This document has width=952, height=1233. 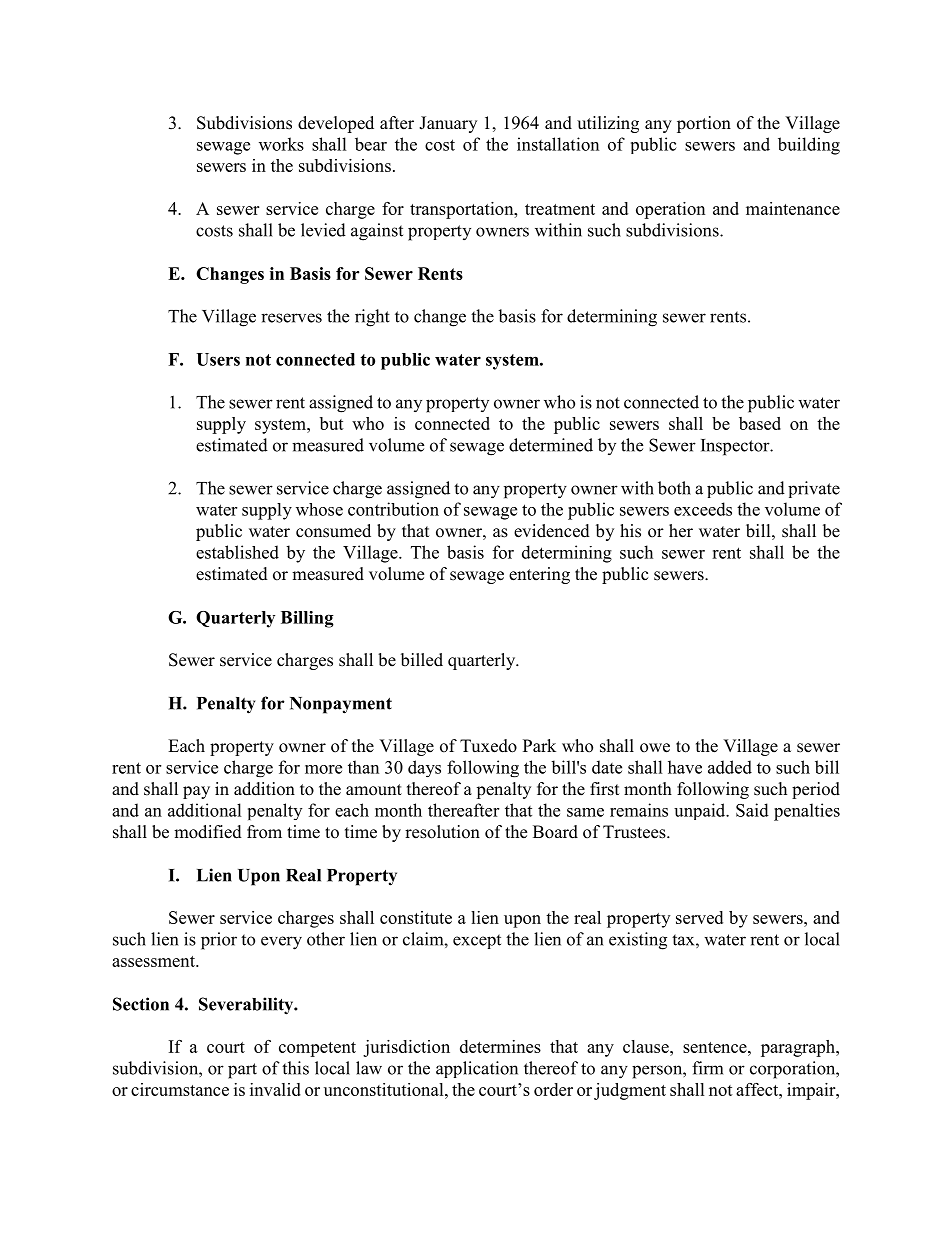 I want to click on established, so click(x=237, y=552).
